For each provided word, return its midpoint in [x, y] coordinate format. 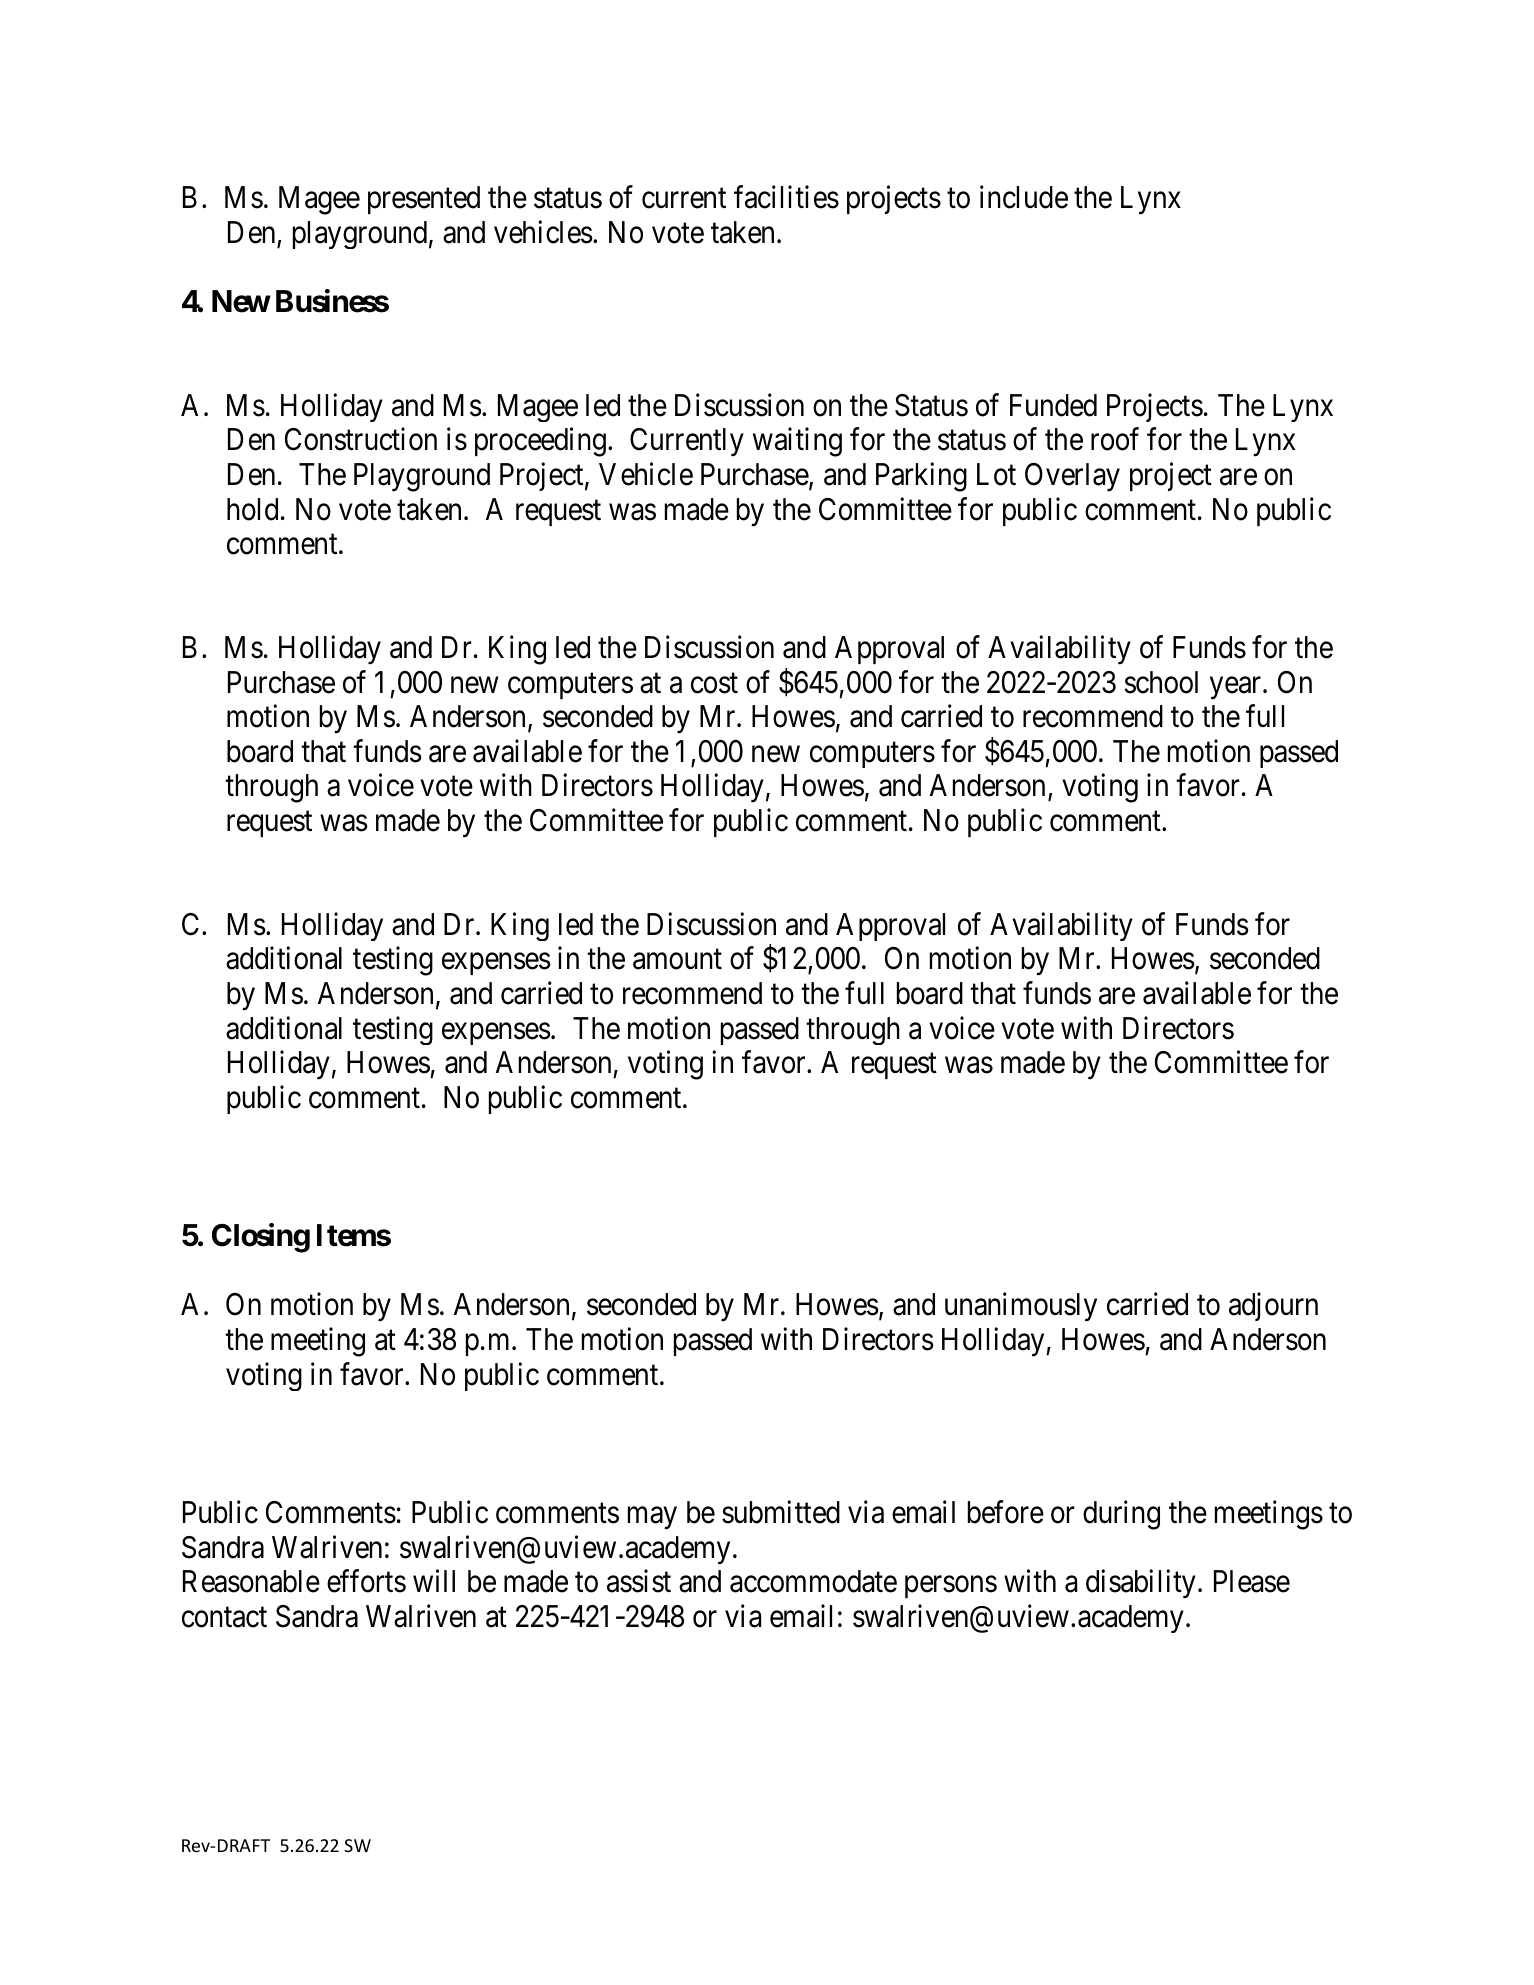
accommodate [813, 1581]
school [1161, 682]
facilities [786, 197]
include [1024, 197]
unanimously [1021, 1307]
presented [424, 200]
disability [1141, 1584]
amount [677, 960]
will [434, 1581]
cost [714, 683]
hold [252, 509]
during [1121, 1515]
